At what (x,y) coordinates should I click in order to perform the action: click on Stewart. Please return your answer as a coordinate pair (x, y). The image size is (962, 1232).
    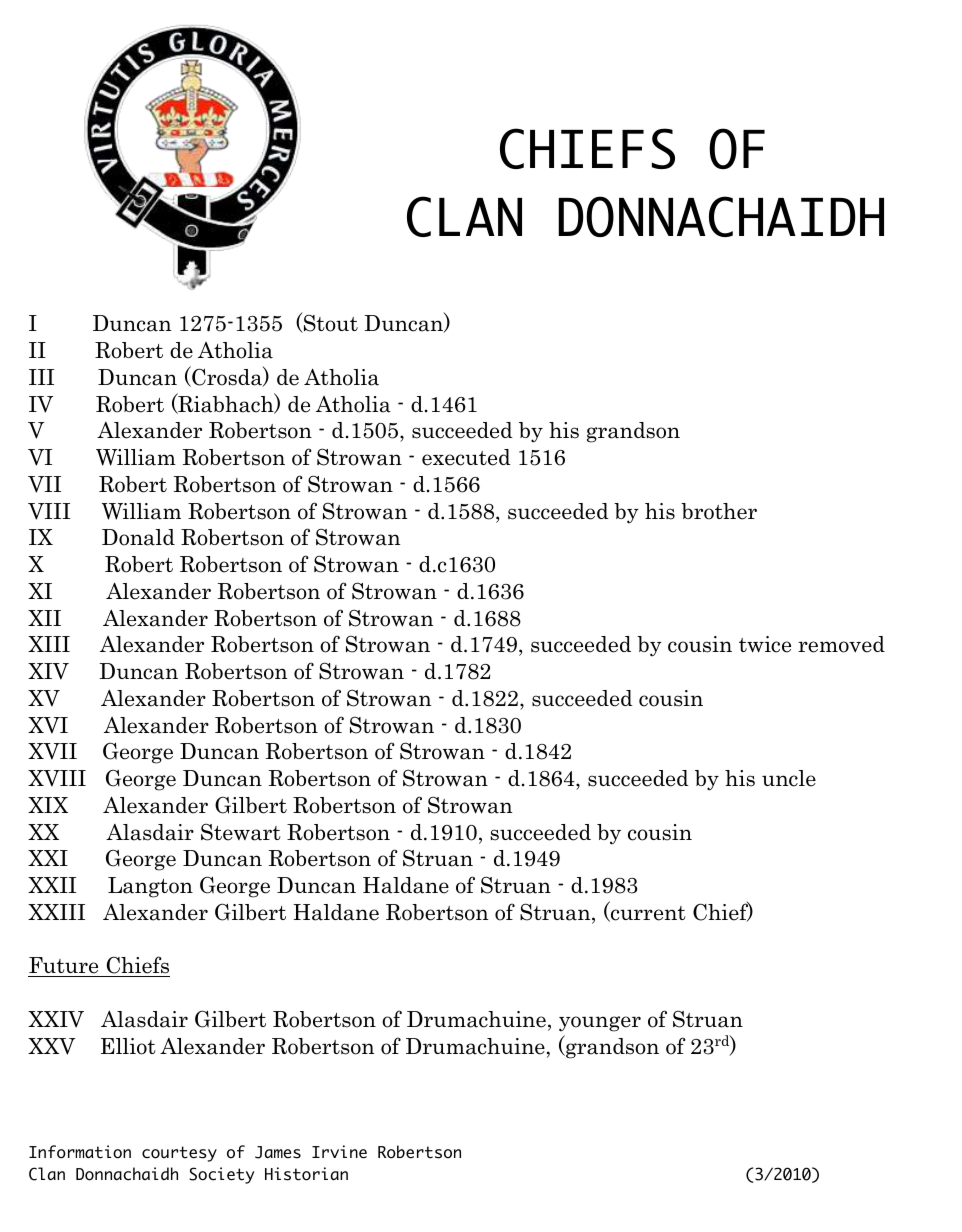
    Looking at the image, I should click on (241, 832).
